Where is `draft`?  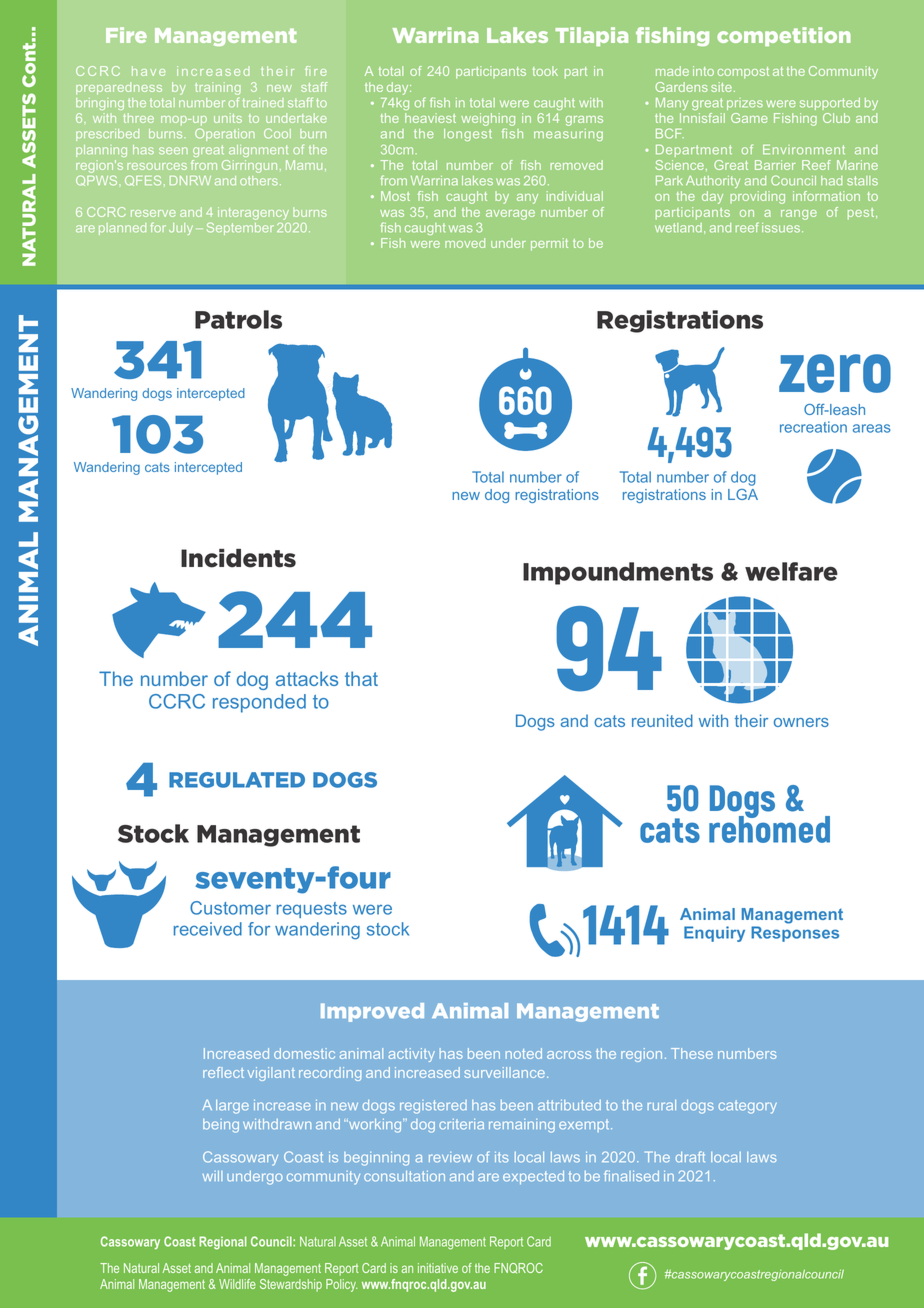
draft is located at coordinates (690, 1157).
